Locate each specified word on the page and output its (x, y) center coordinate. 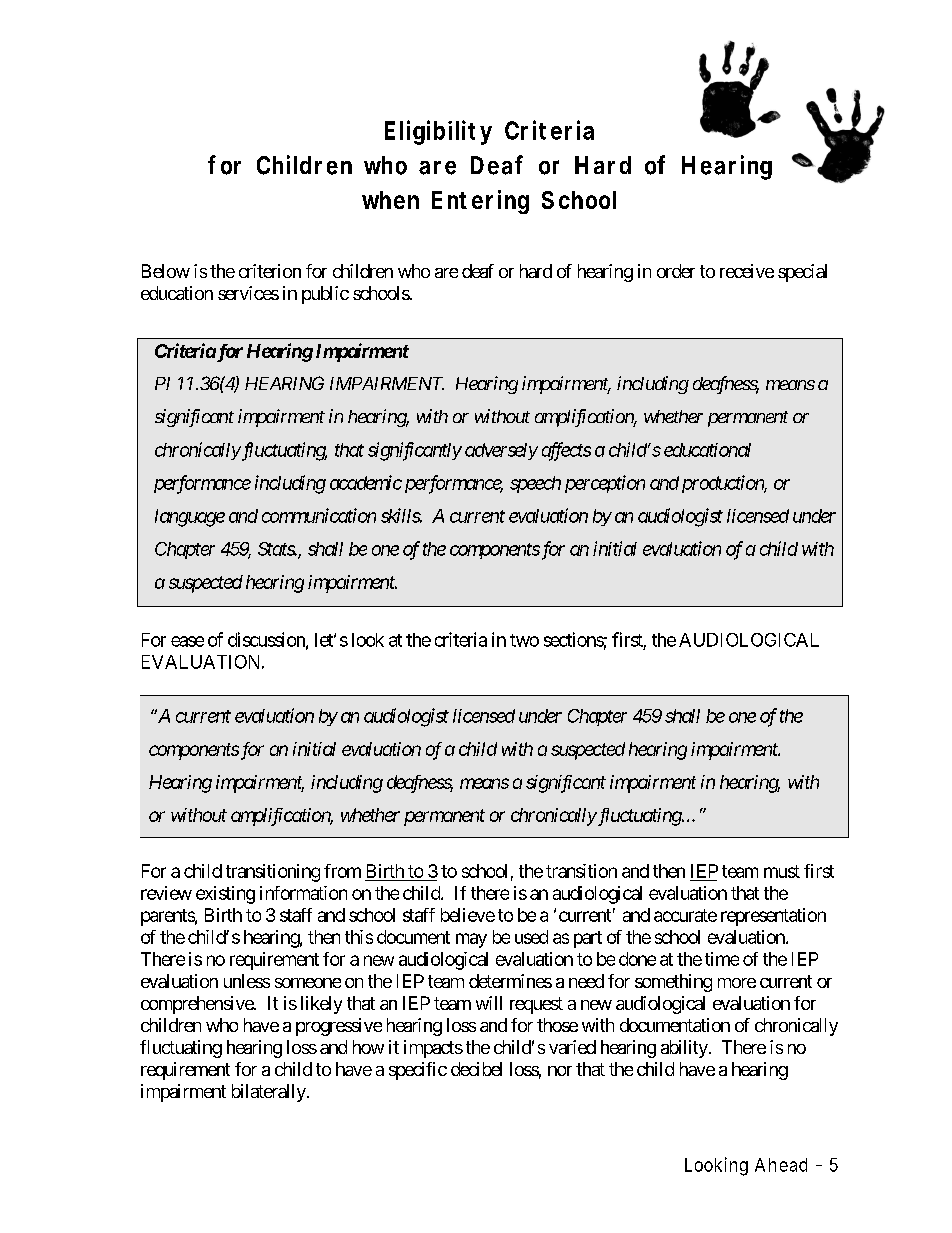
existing (225, 895)
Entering (480, 202)
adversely (501, 451)
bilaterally (269, 1093)
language (190, 518)
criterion (270, 271)
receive (747, 271)
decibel (476, 1069)
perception (605, 484)
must (782, 871)
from (342, 871)
